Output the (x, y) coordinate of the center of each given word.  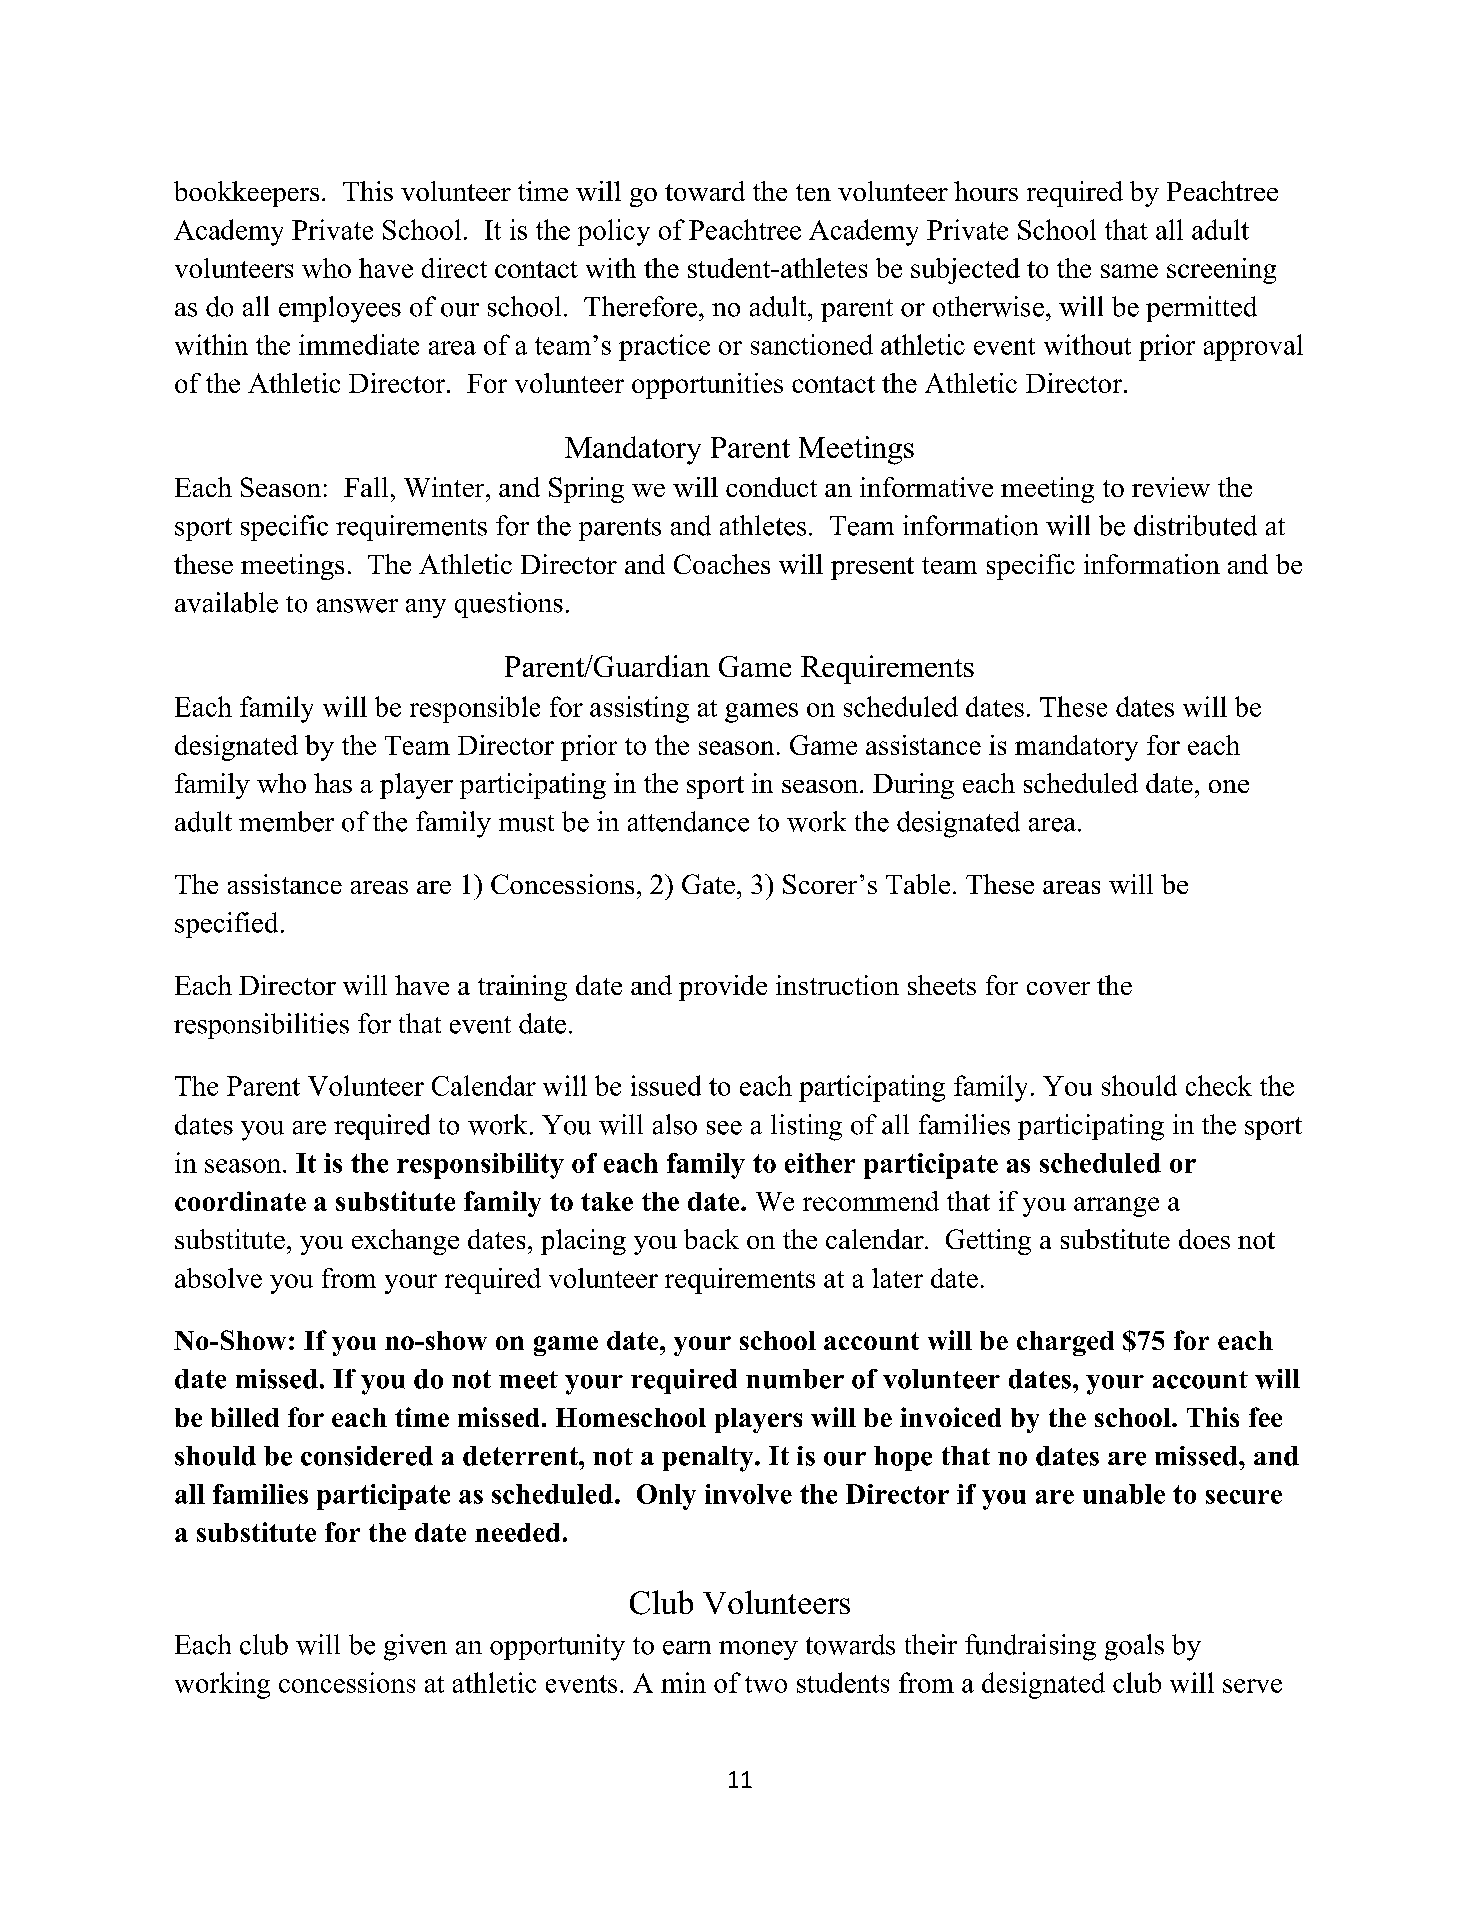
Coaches (722, 564)
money (758, 1650)
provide (723, 988)
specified (226, 925)
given (415, 1647)
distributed (1195, 525)
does (1204, 1239)
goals (1134, 1647)
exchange (405, 1242)
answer (357, 606)
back (711, 1239)
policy (614, 232)
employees (340, 309)
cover (1058, 988)
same (1129, 271)
